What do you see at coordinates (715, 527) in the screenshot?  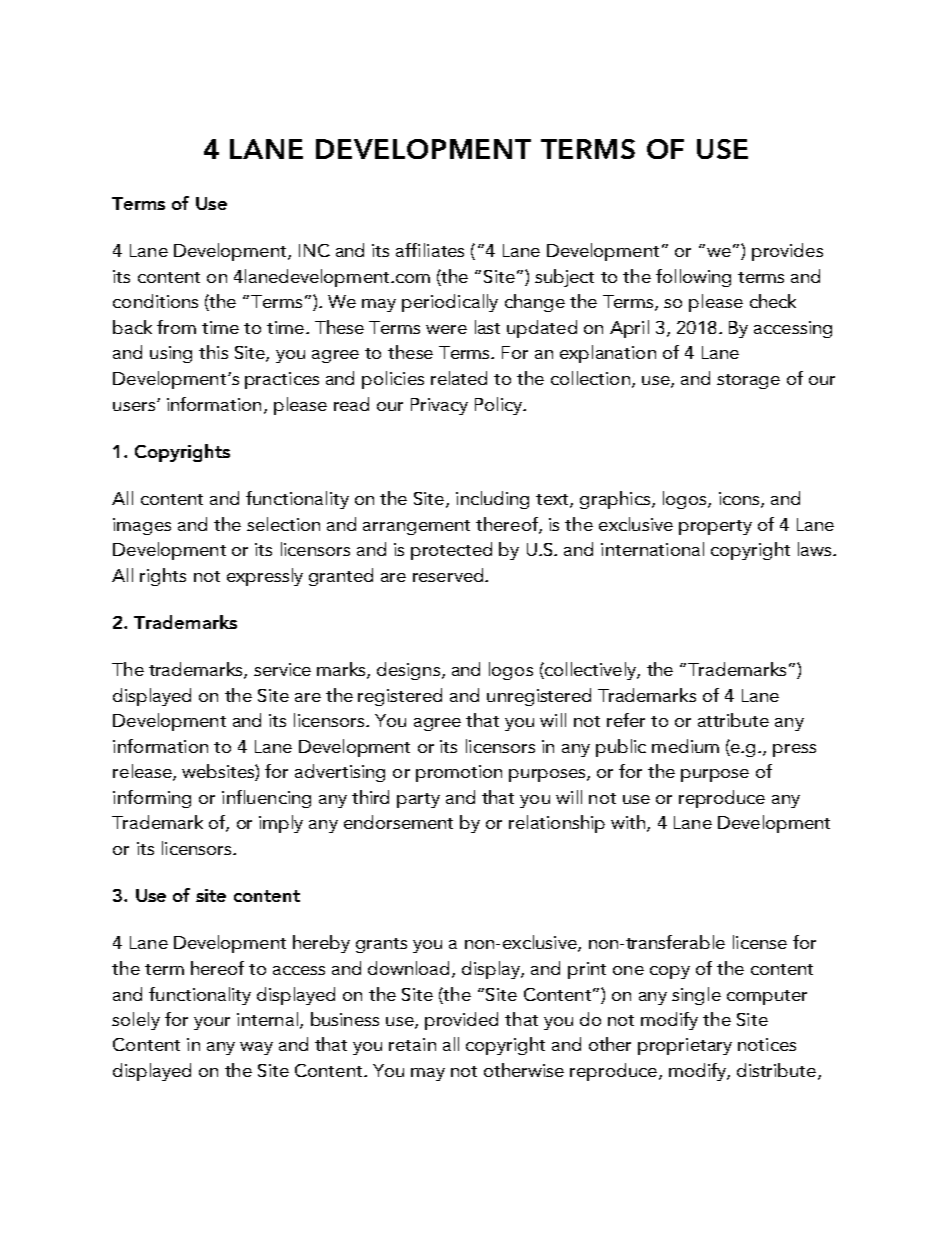 I see `property` at bounding box center [715, 527].
